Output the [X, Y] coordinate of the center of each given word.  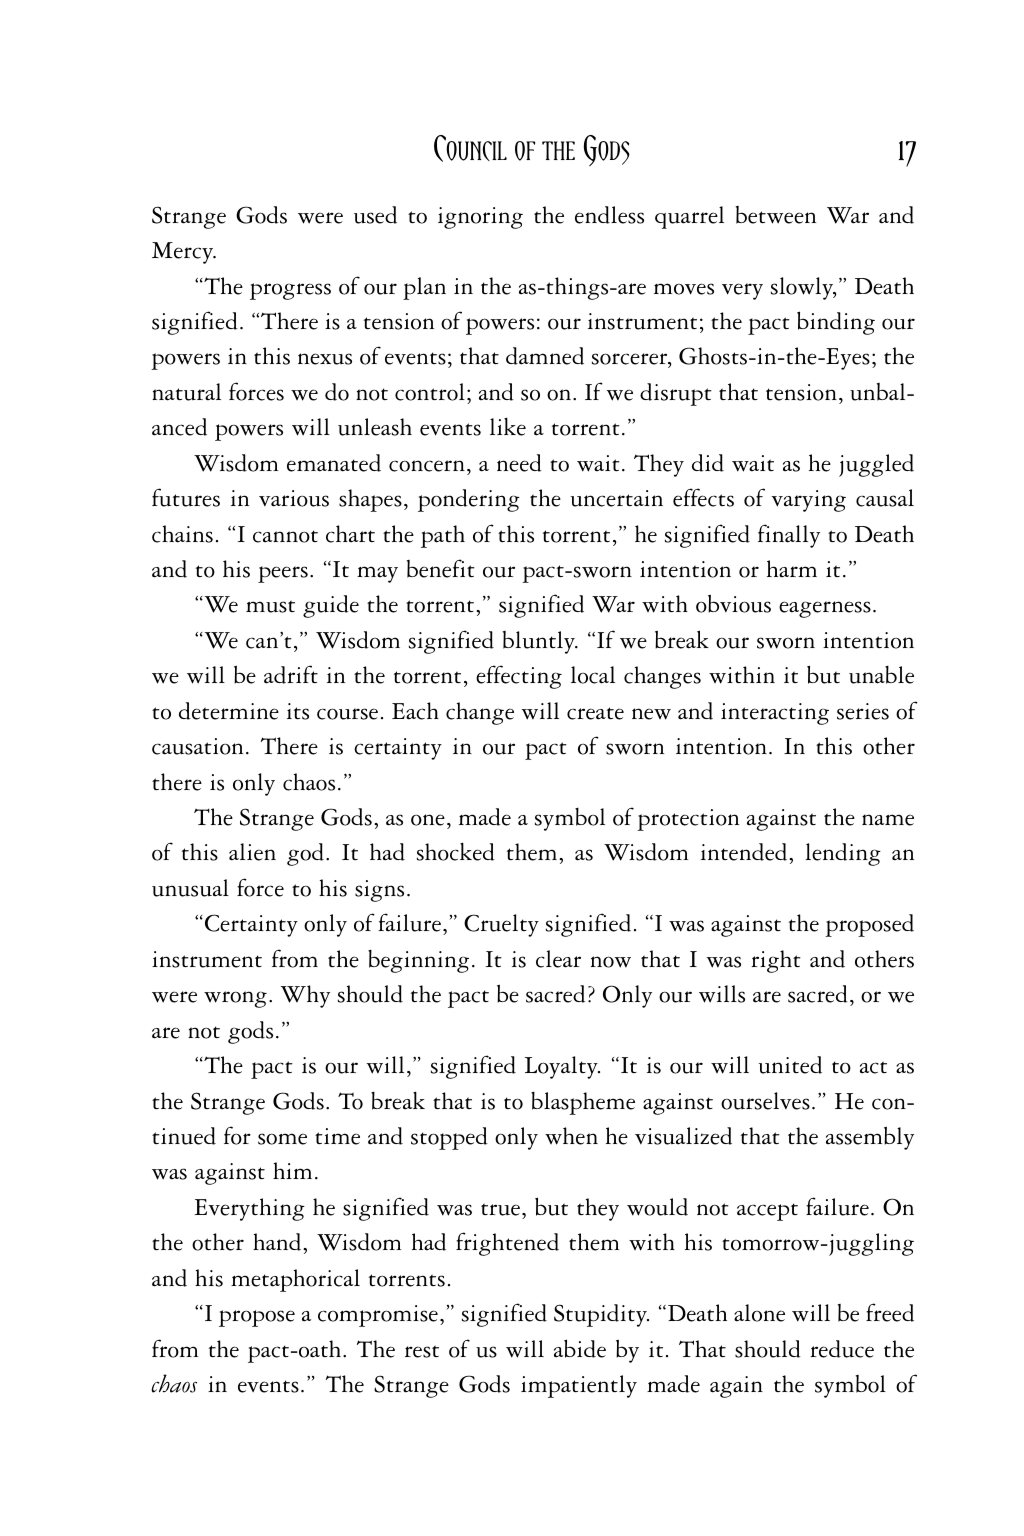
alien [252, 852]
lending [843, 854]
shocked [456, 851]
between [776, 215]
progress [290, 291]
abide [580, 1348]
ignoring [480, 218]
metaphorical [295, 1280]
